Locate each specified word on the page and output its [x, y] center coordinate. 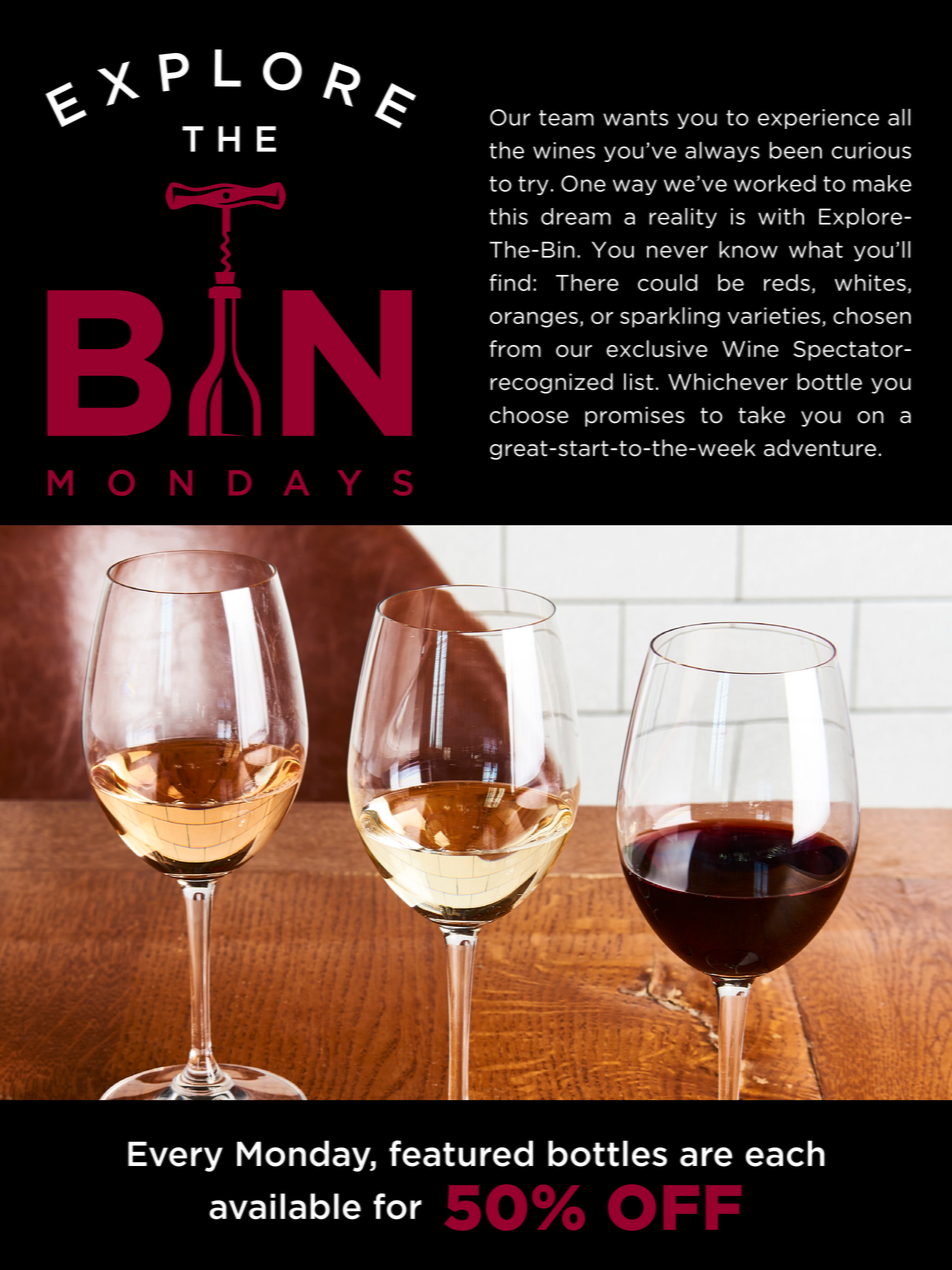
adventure [820, 448]
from [515, 348]
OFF [674, 1207]
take [761, 415]
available [285, 1206]
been [795, 150]
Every [175, 1156]
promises [635, 416]
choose [529, 415]
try [533, 185]
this [508, 216]
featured [461, 1153]
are [706, 1157]
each [785, 1153]
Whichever [728, 381]
